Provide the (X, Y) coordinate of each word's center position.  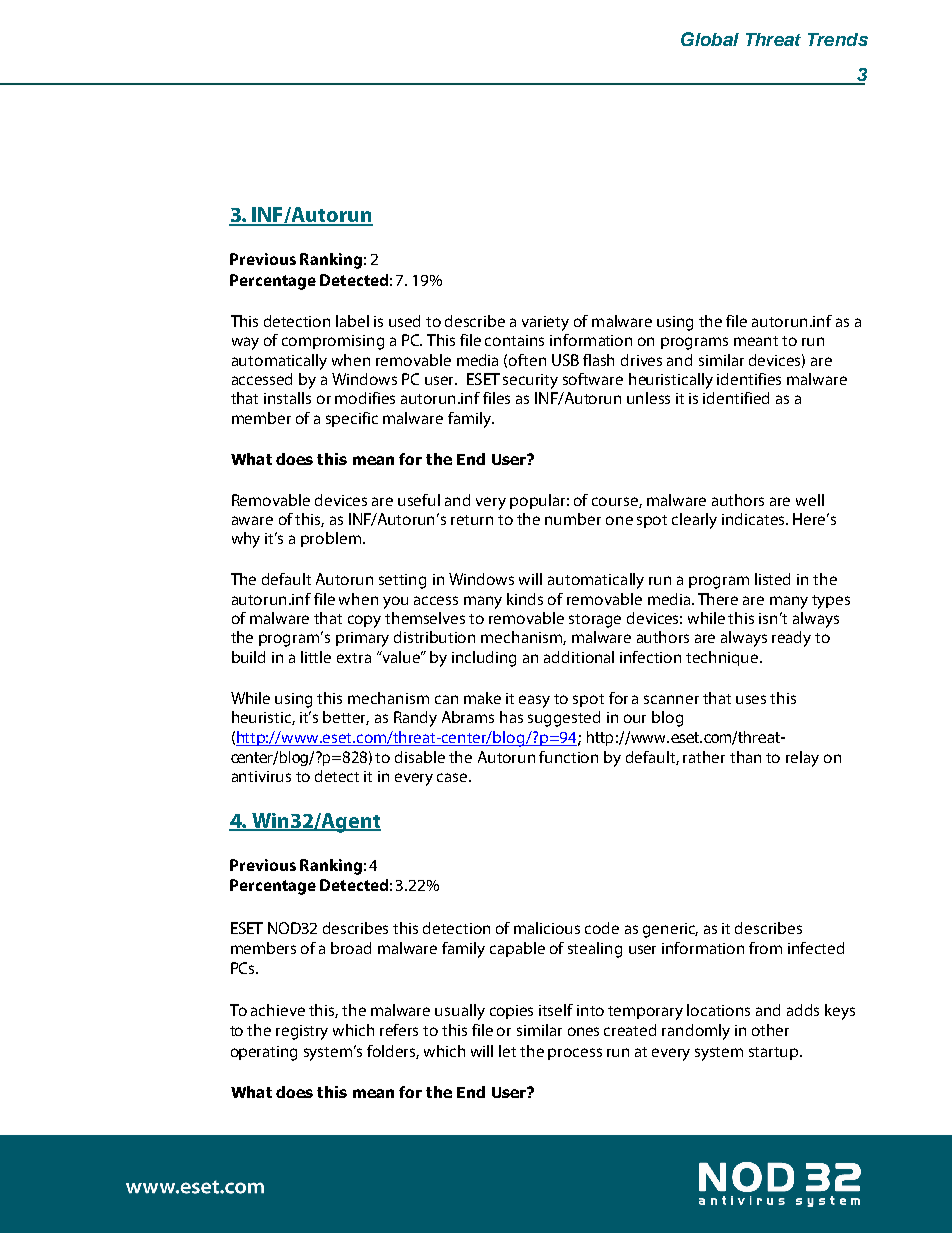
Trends (838, 39)
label (352, 321)
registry (302, 1032)
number (573, 519)
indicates (755, 519)
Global (710, 39)
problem (331, 539)
